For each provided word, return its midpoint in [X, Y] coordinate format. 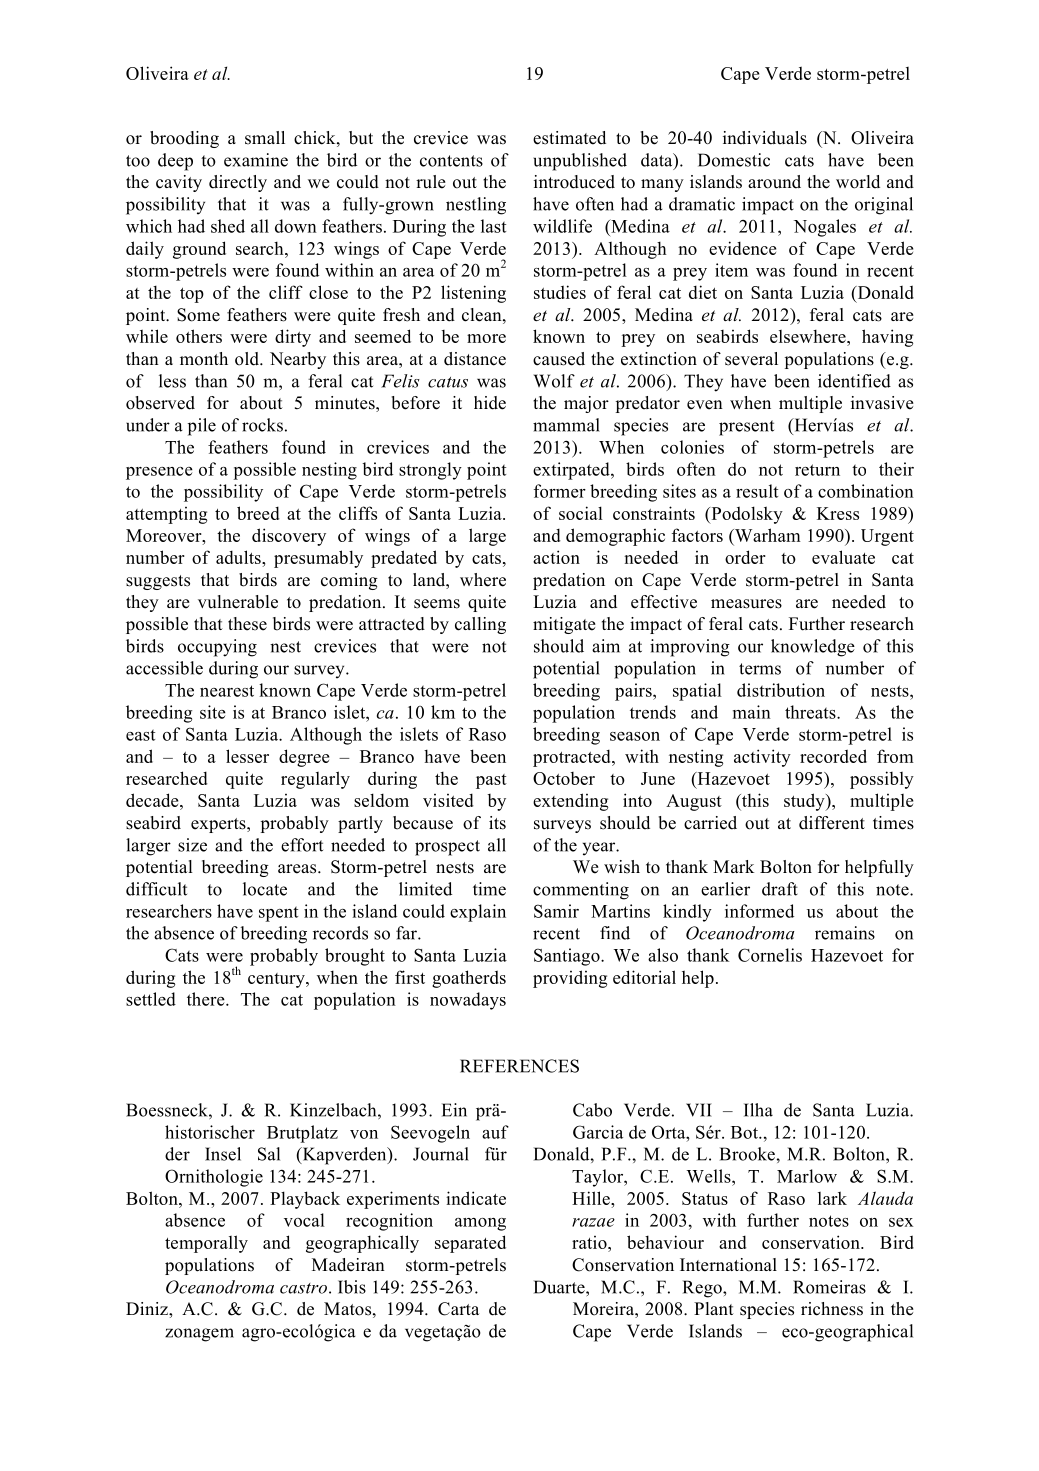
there [207, 999]
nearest [227, 691]
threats [811, 712]
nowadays [468, 1001]
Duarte [560, 1287]
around [774, 182]
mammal [566, 425]
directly [238, 183]
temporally [206, 1244]
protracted [573, 758]
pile [202, 427]
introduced [574, 182]
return [817, 470]
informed [759, 911]
